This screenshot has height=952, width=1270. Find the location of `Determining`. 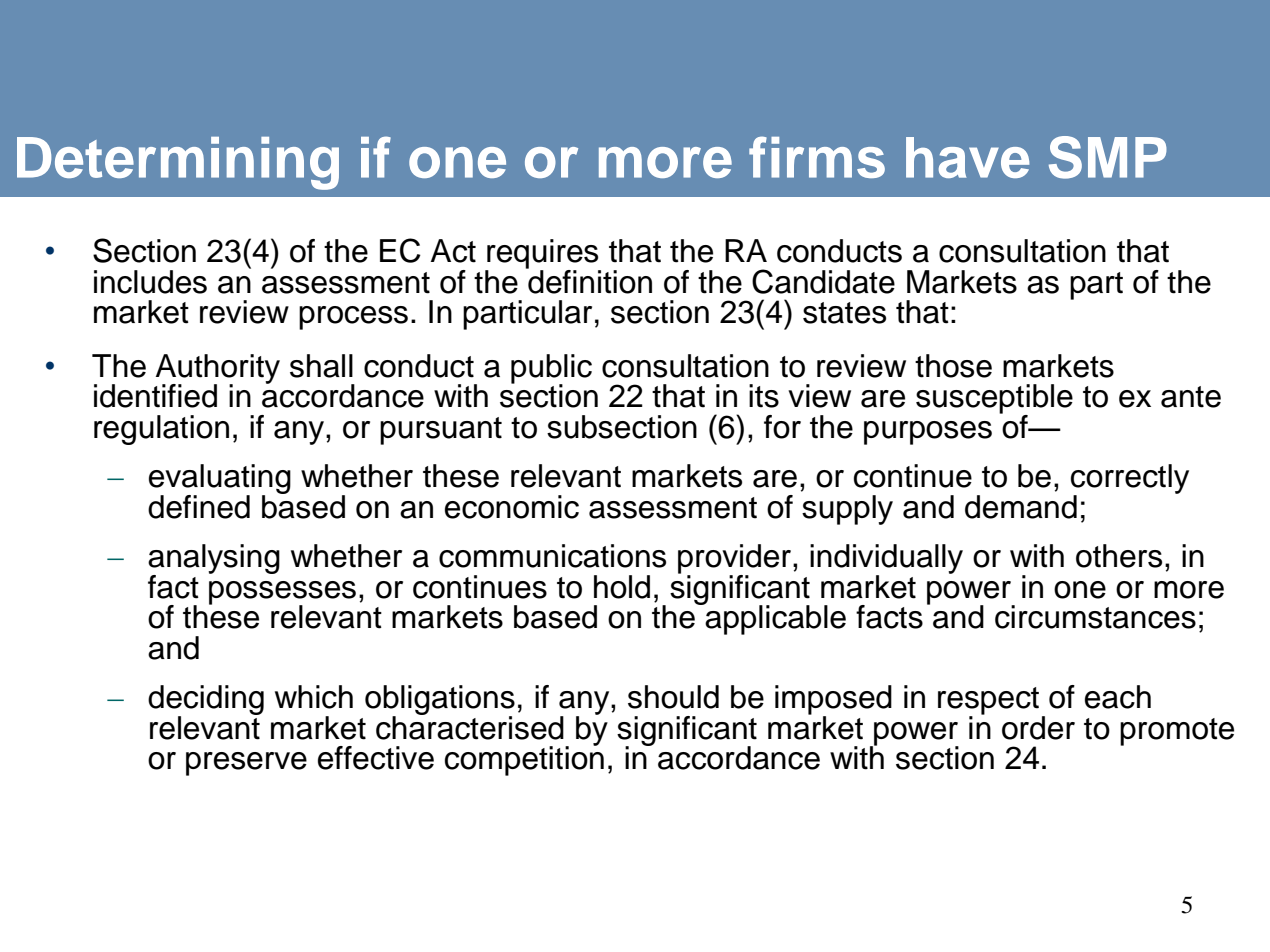

Determining is located at coordinates (178, 163).
